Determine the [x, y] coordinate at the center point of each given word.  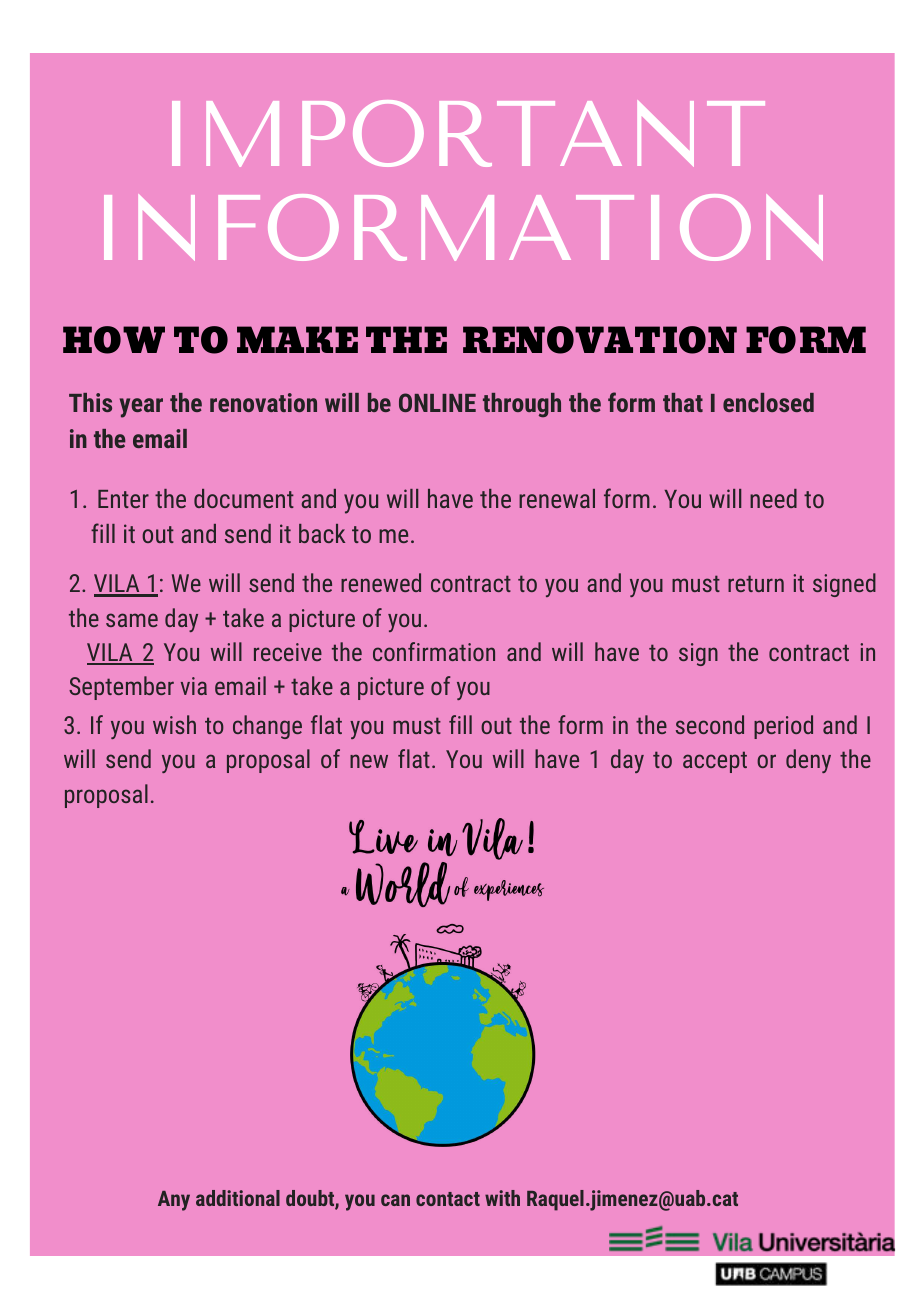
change [267, 727]
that [683, 402]
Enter [123, 499]
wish [174, 724]
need [773, 498]
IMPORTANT [468, 133]
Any [174, 1201]
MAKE [297, 339]
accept [715, 762]
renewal [557, 498]
